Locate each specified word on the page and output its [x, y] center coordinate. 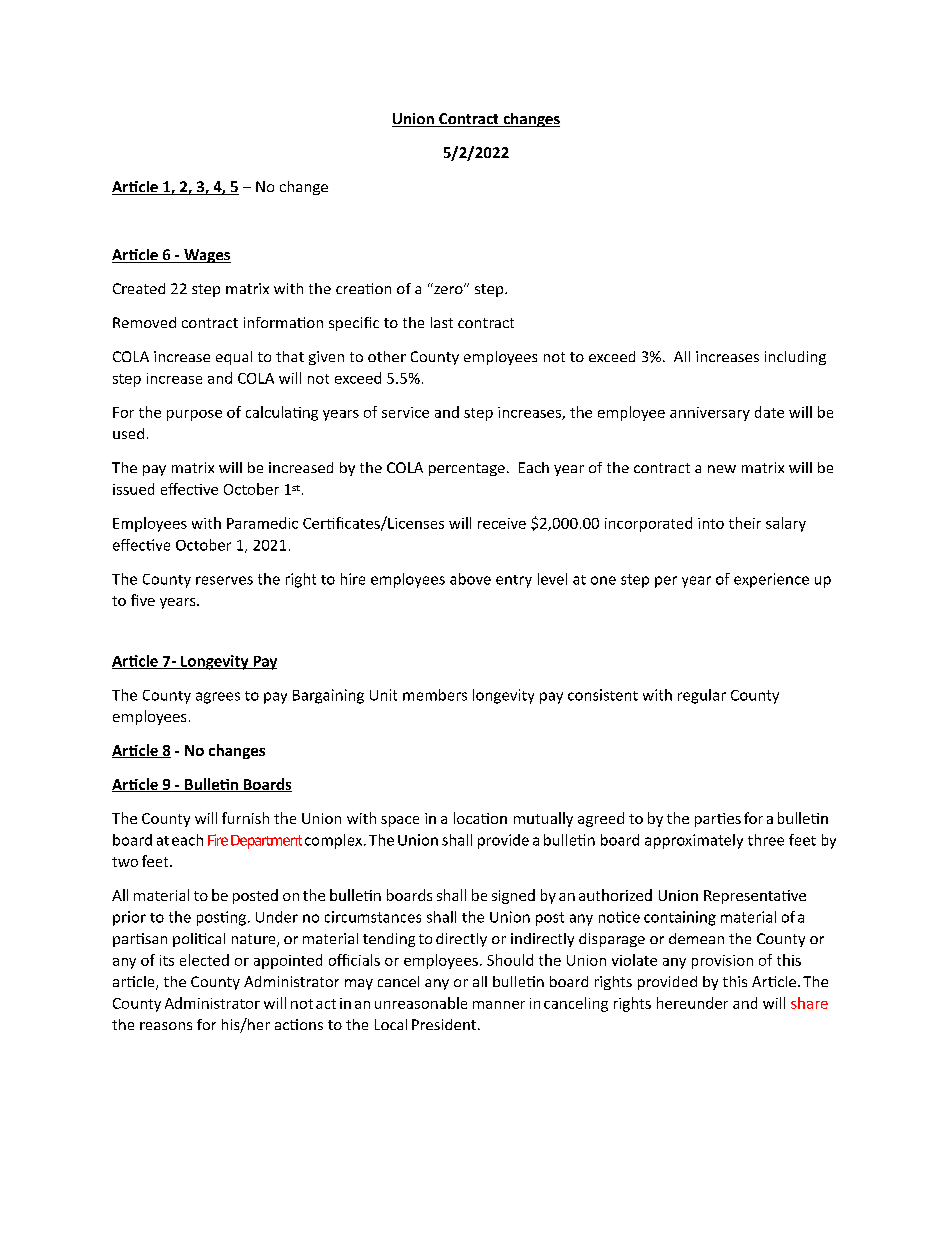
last [442, 322]
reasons [166, 1026]
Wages [206, 256]
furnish [245, 818]
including [795, 358]
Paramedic [262, 523]
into [711, 523]
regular [702, 696]
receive [502, 523]
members [435, 695]
